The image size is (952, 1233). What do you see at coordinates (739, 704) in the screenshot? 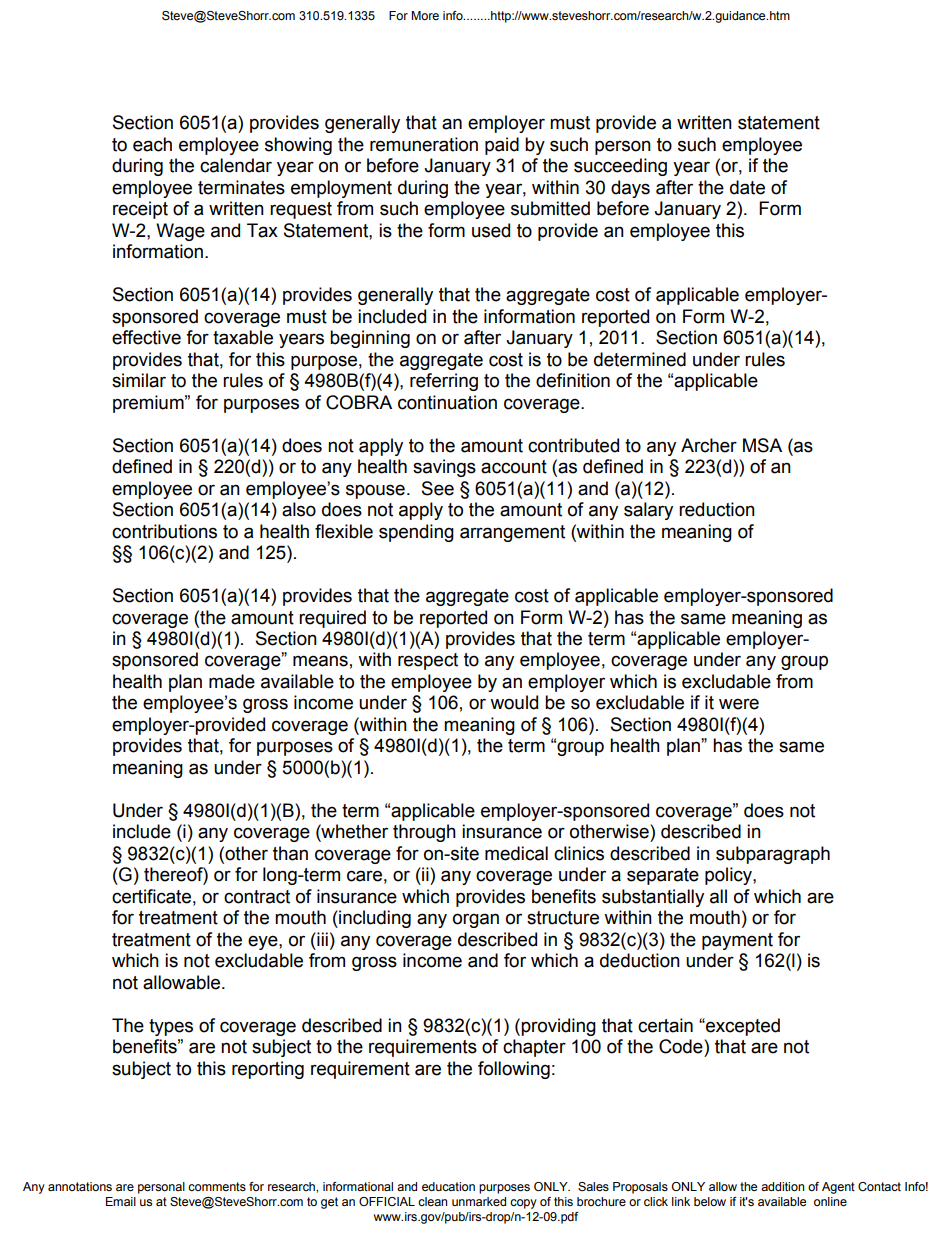
I see `were` at bounding box center [739, 704].
